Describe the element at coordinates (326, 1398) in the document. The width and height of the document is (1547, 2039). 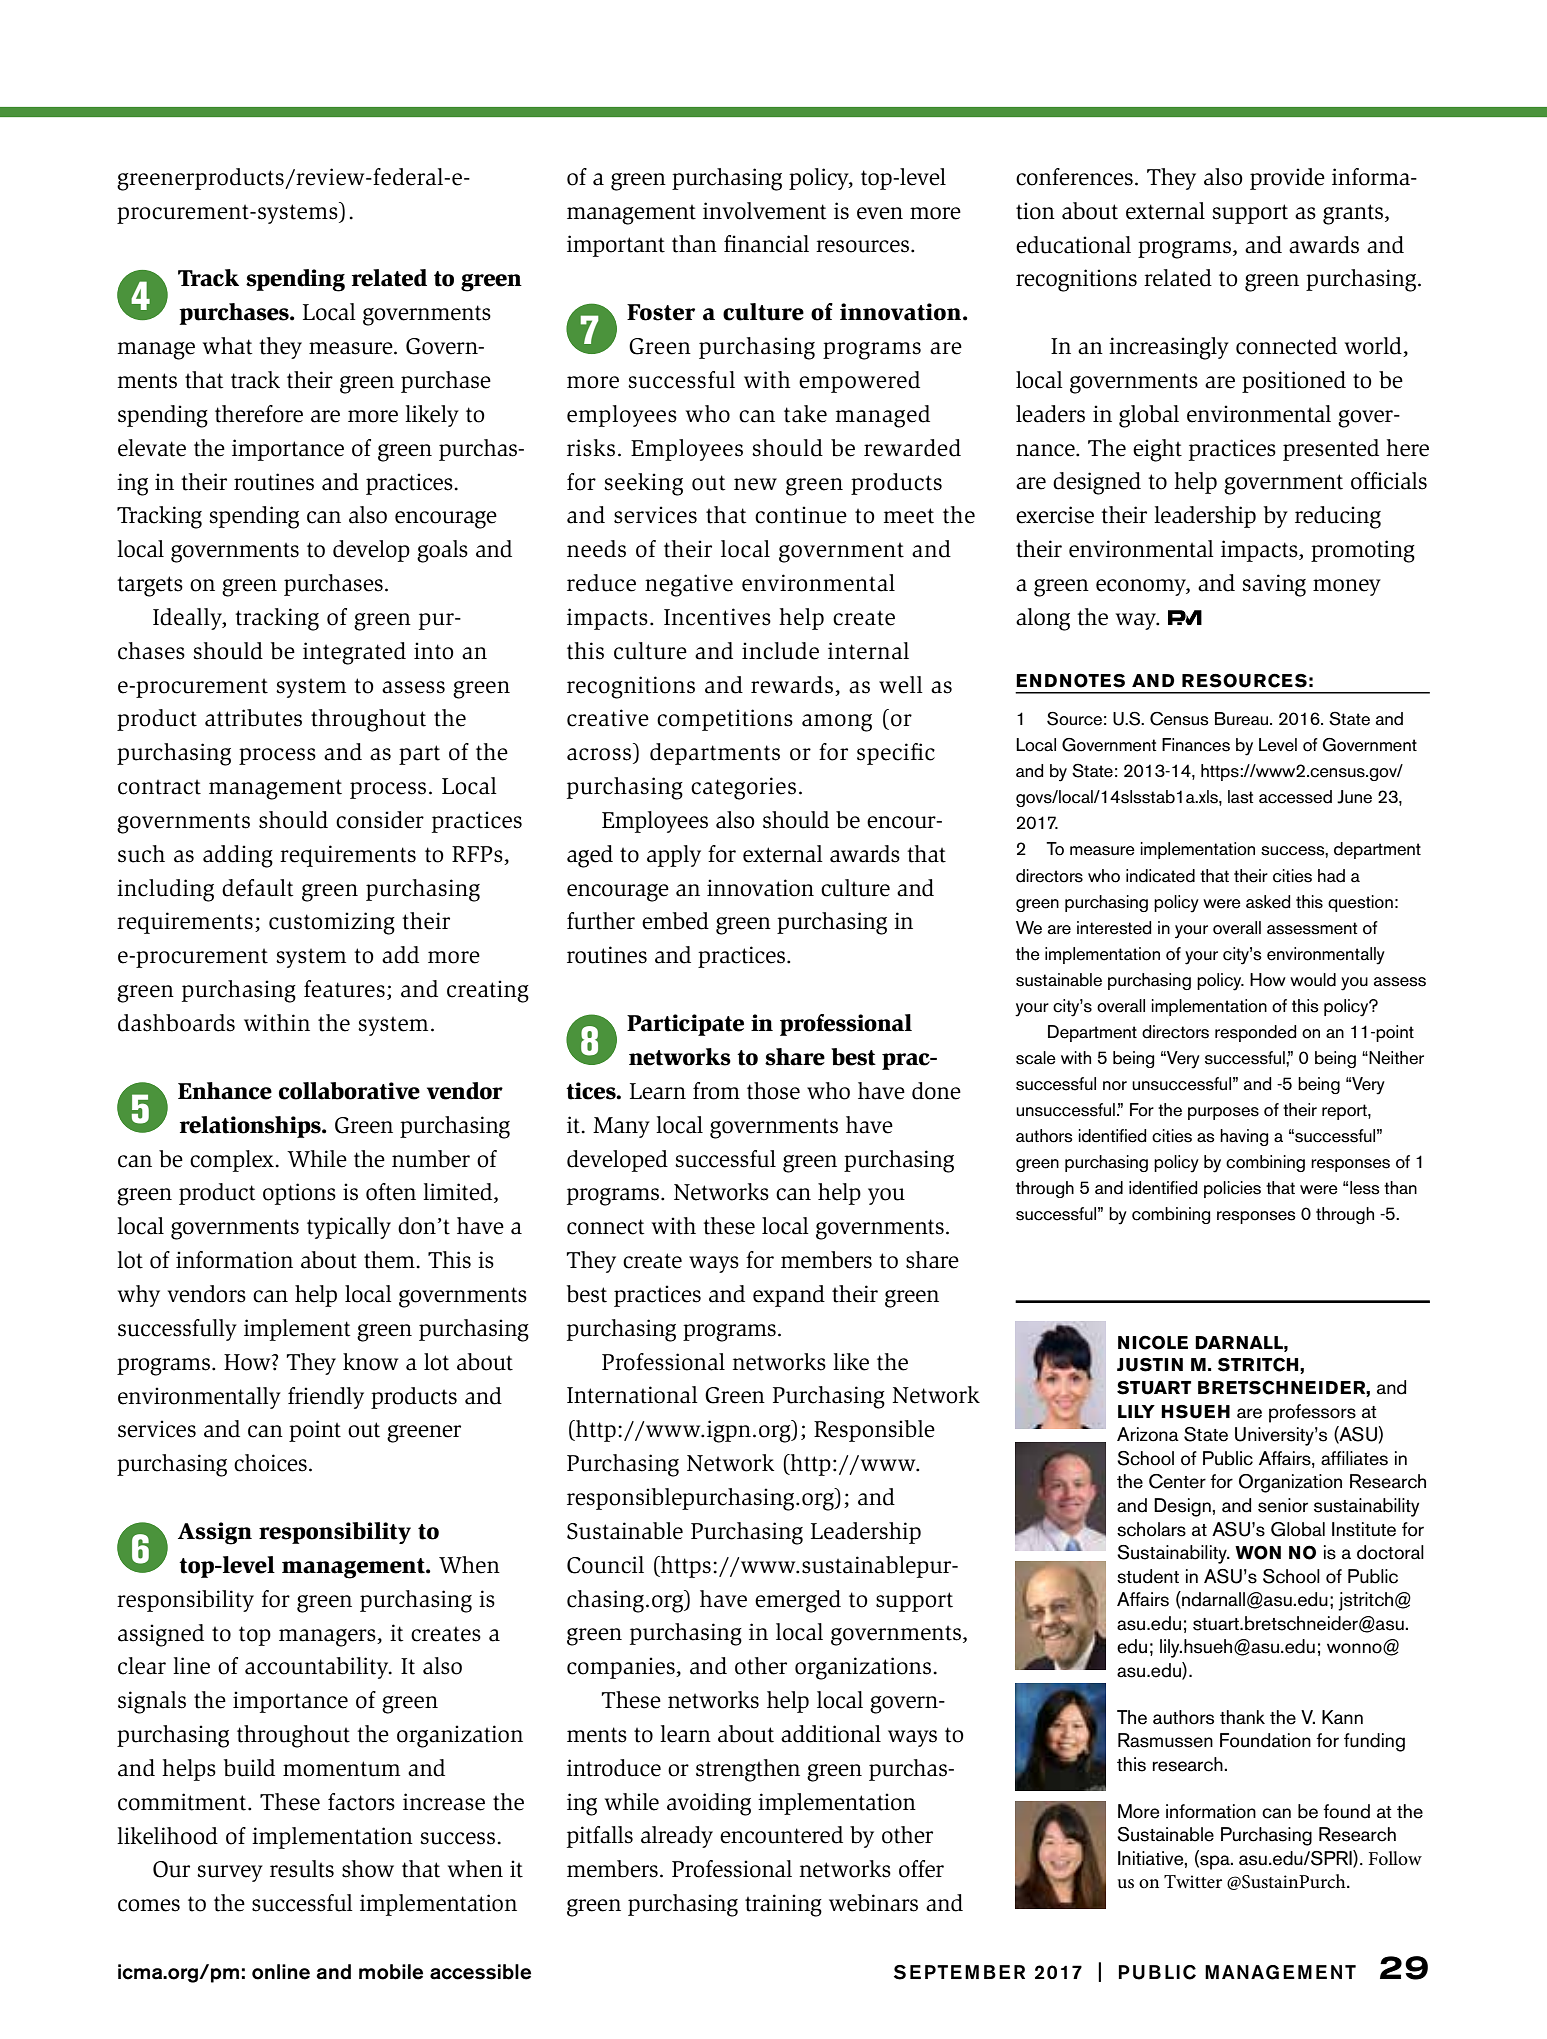
I see `friendly` at that location.
